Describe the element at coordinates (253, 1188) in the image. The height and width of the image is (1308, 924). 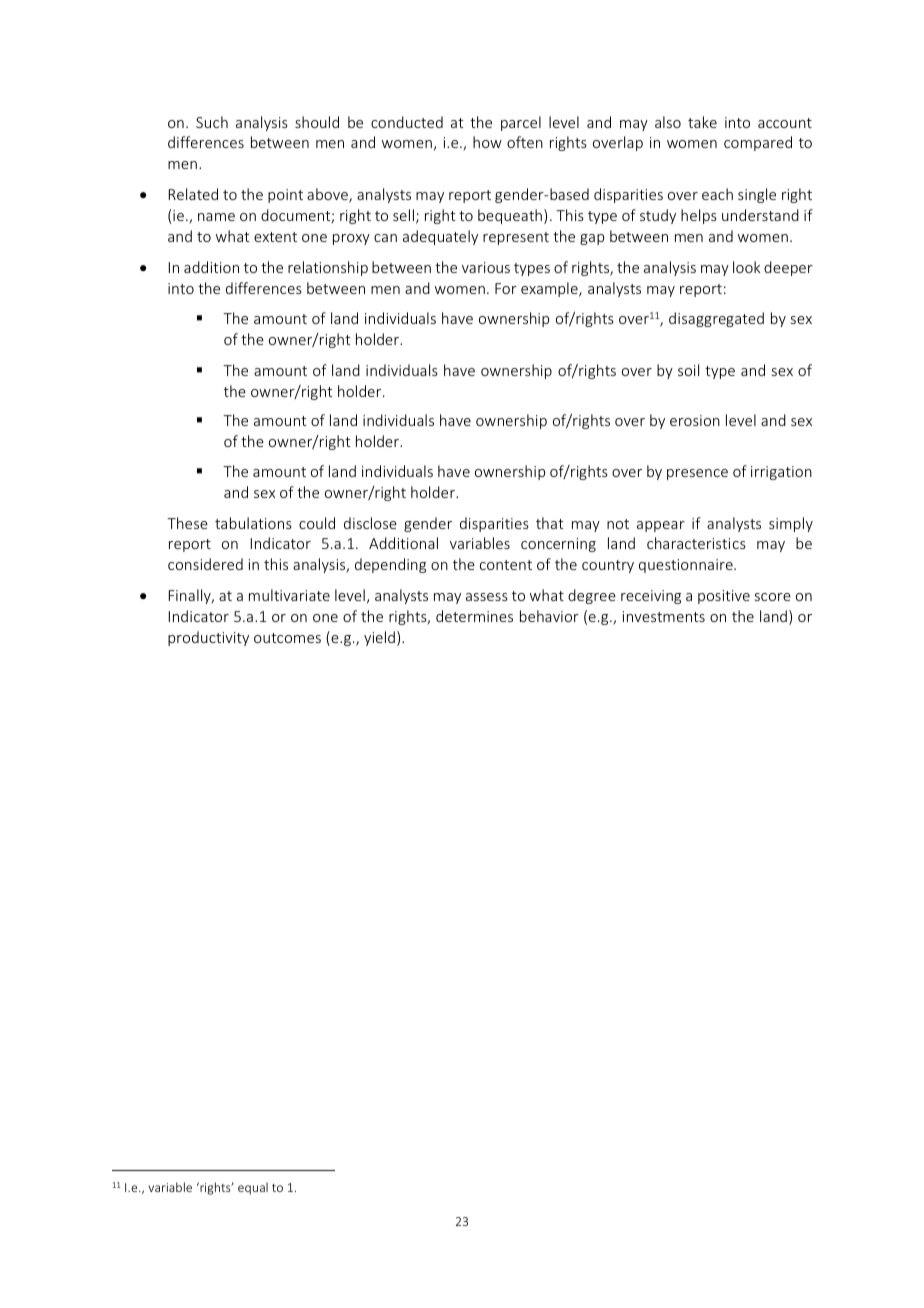
I see `equal` at that location.
